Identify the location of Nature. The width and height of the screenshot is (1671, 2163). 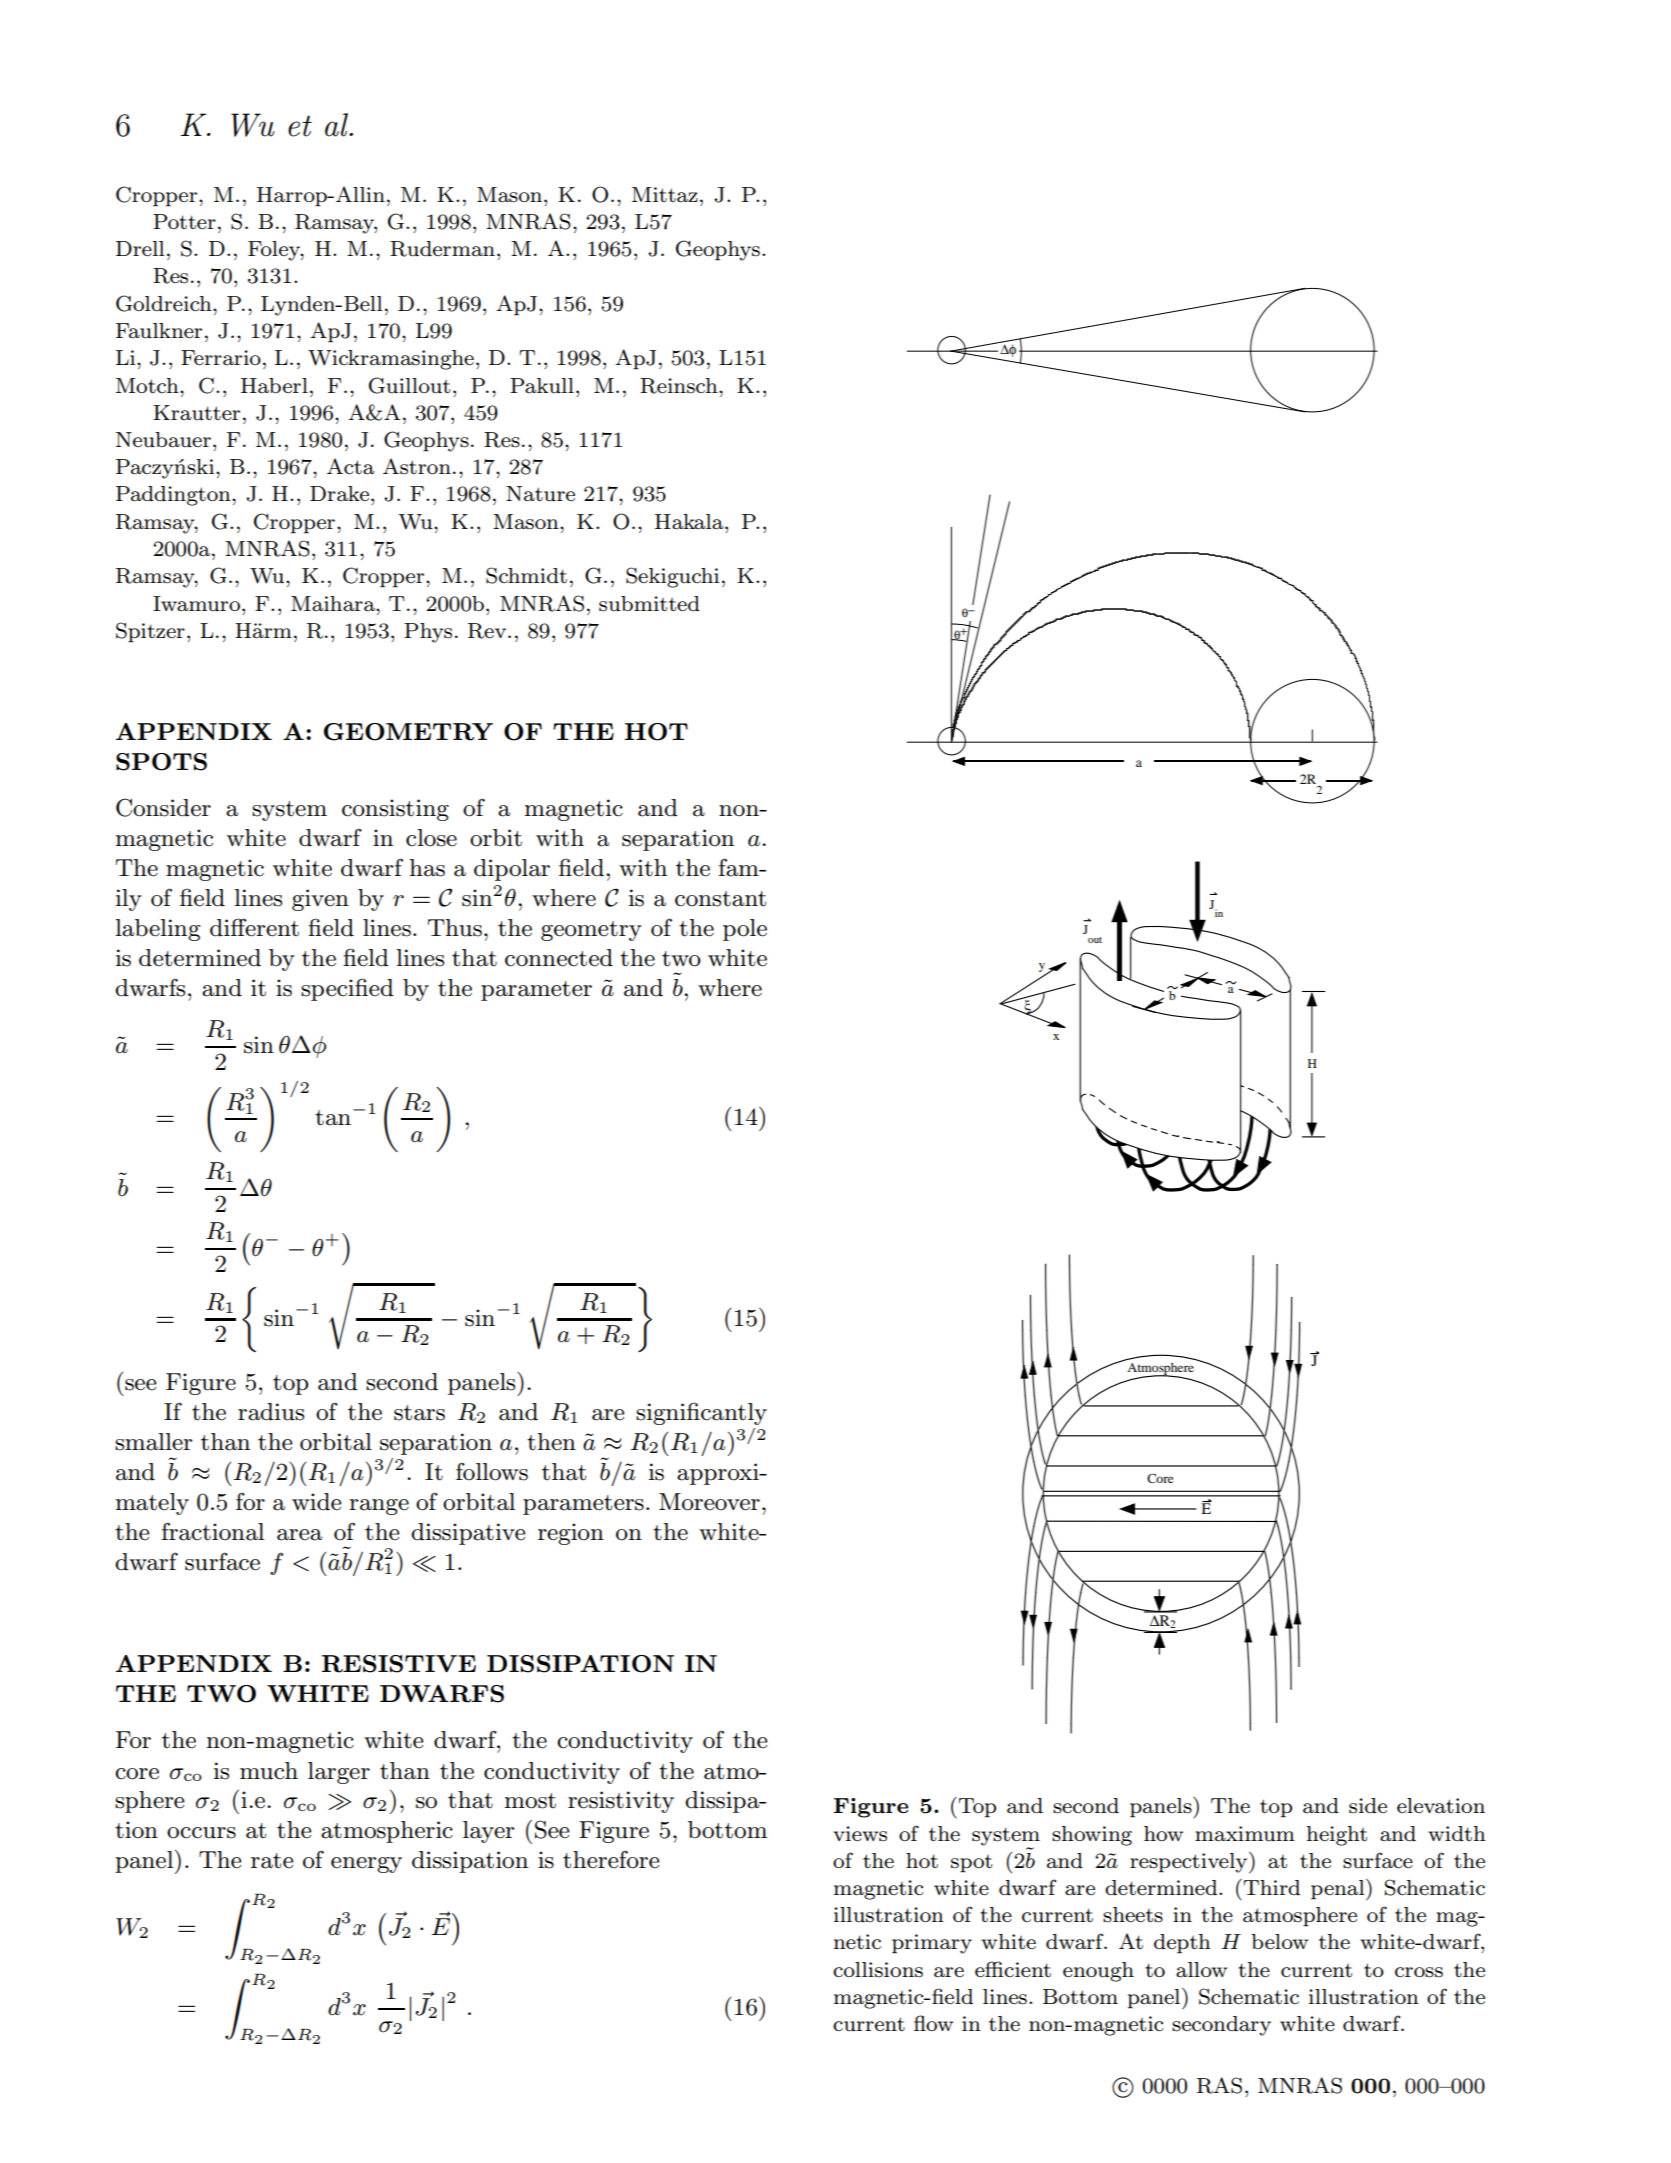
(540, 494).
